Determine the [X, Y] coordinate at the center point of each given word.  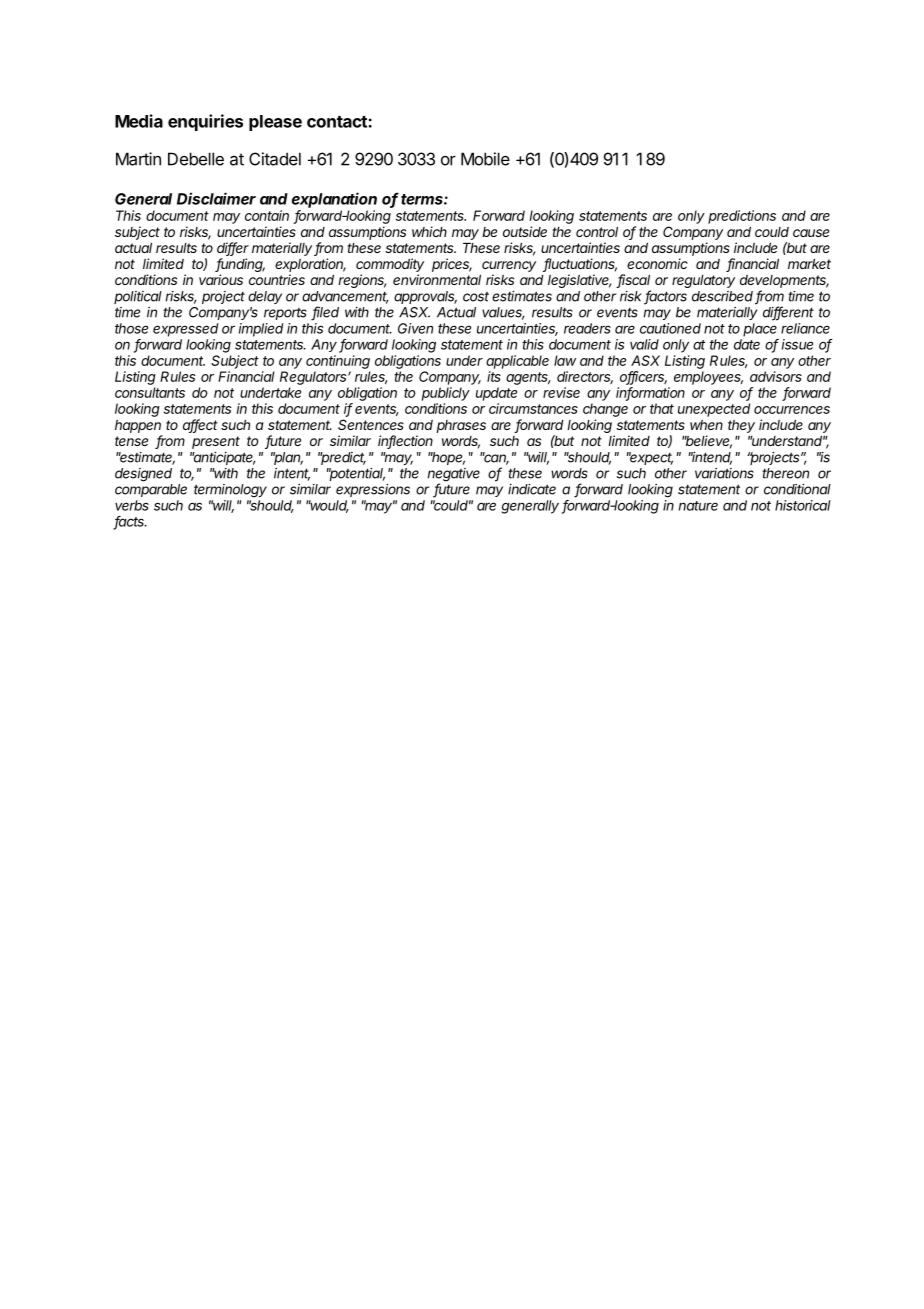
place [760, 330]
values [503, 313]
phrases [461, 426]
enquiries [205, 122]
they [741, 426]
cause [811, 233]
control [597, 232]
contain [267, 215]
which [429, 231]
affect [200, 426]
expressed [185, 330]
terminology [230, 491]
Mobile [485, 159]
